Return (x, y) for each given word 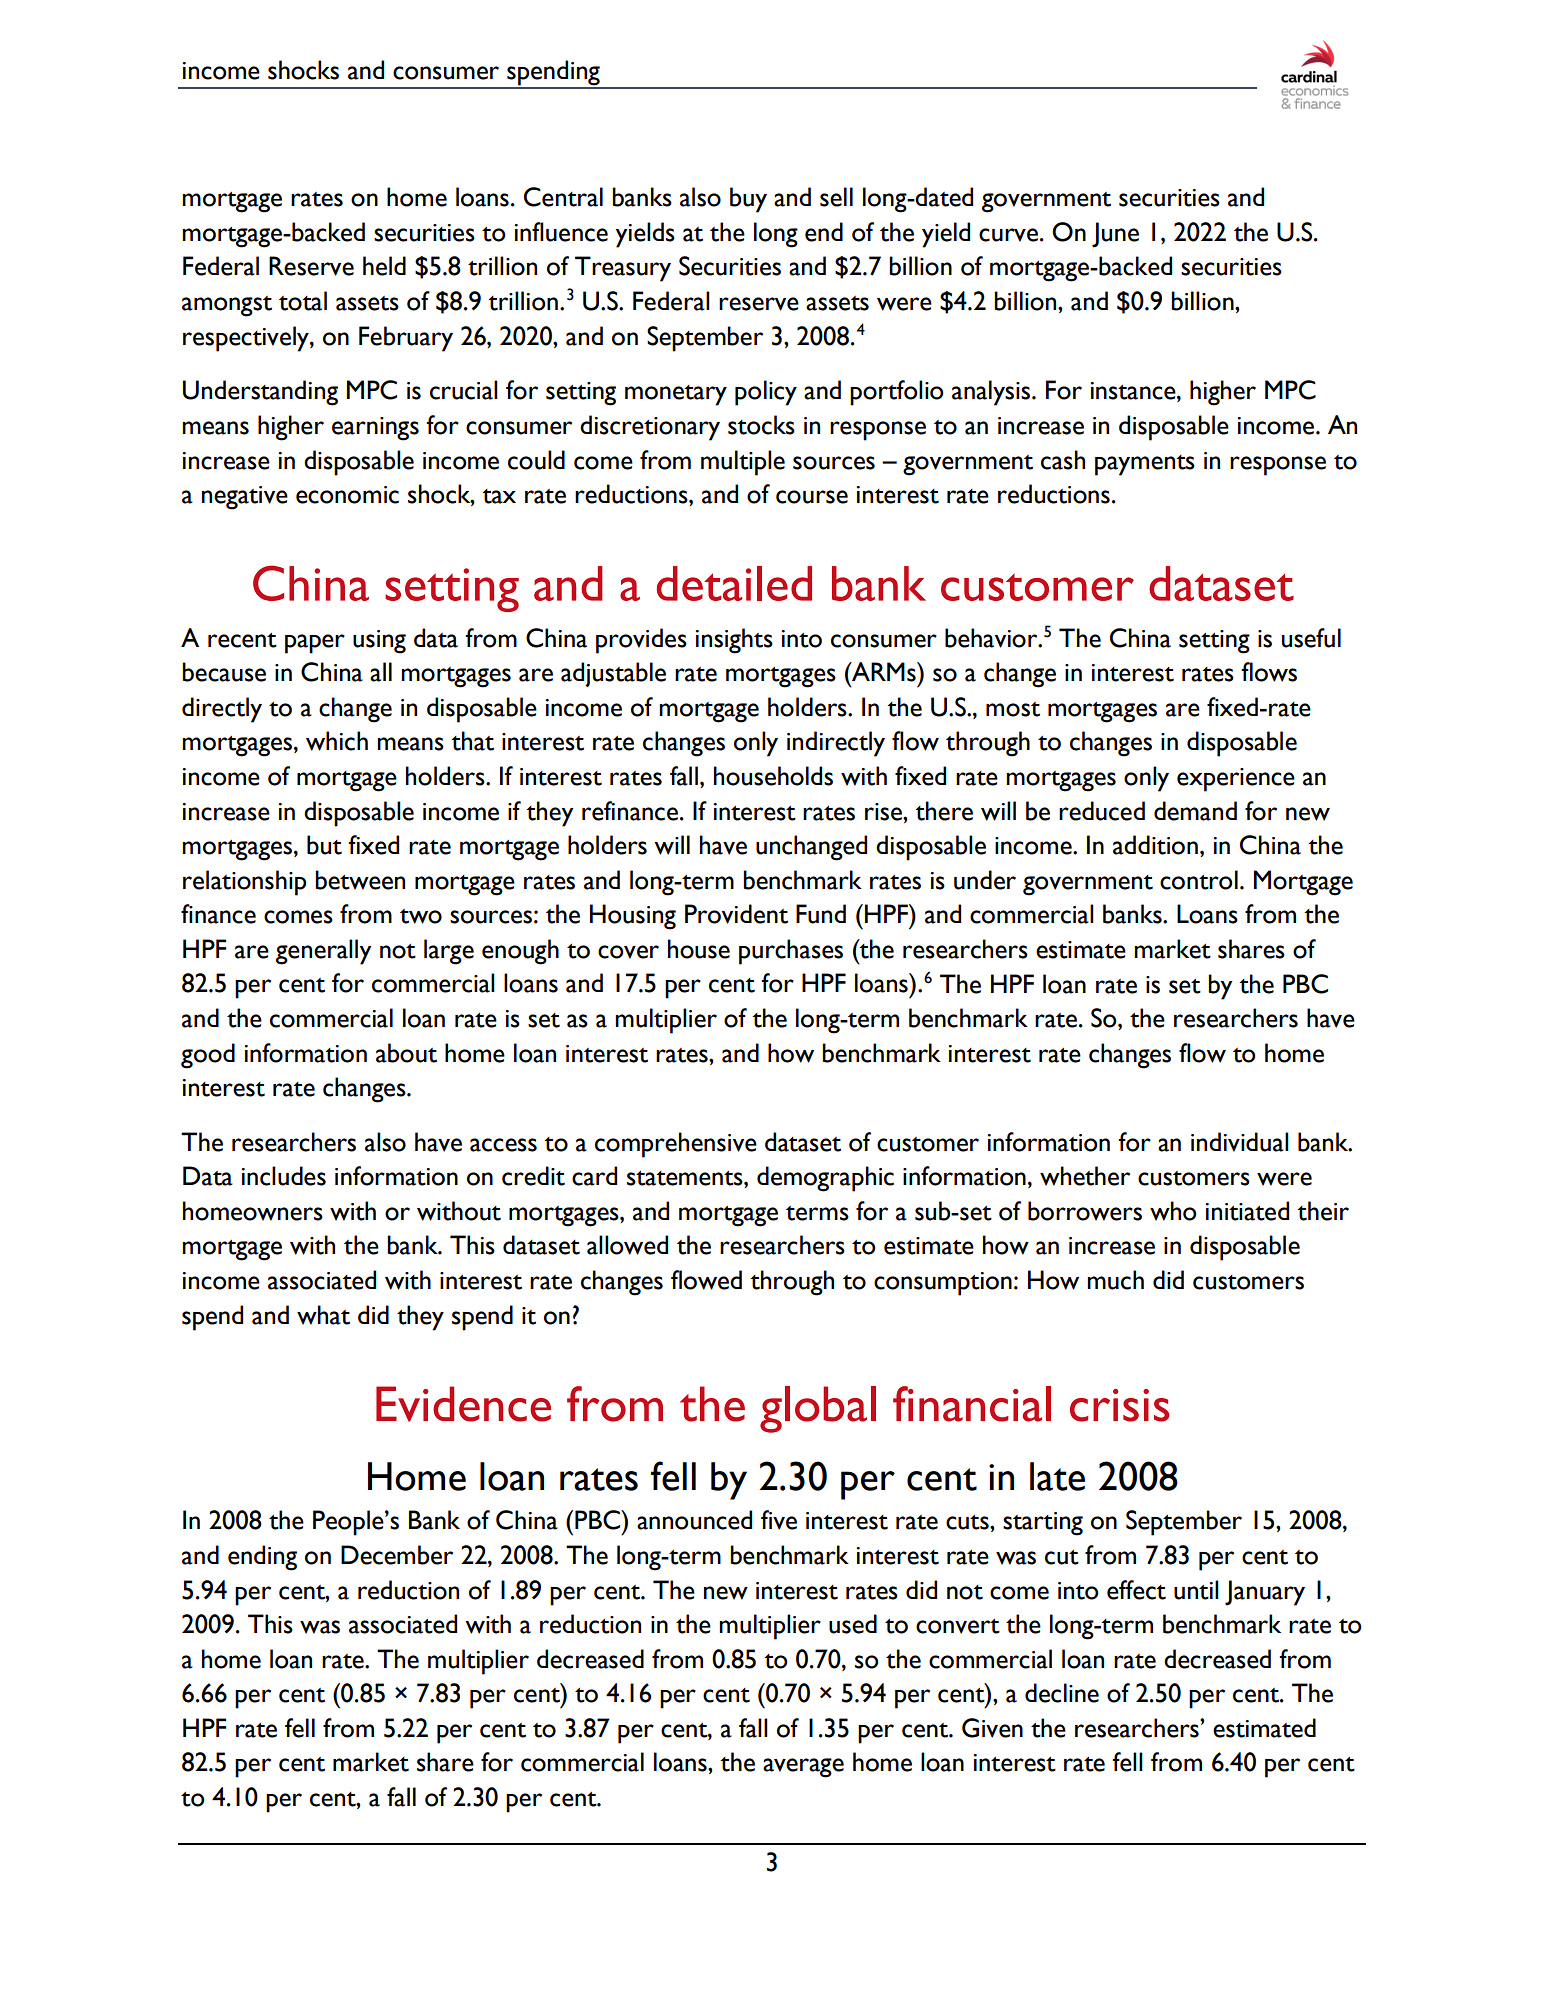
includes (284, 1176)
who (1173, 1211)
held (384, 266)
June (1115, 235)
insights (734, 641)
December (397, 1555)
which (337, 741)
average (803, 1768)
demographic (825, 1179)
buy (748, 200)
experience (1236, 780)
